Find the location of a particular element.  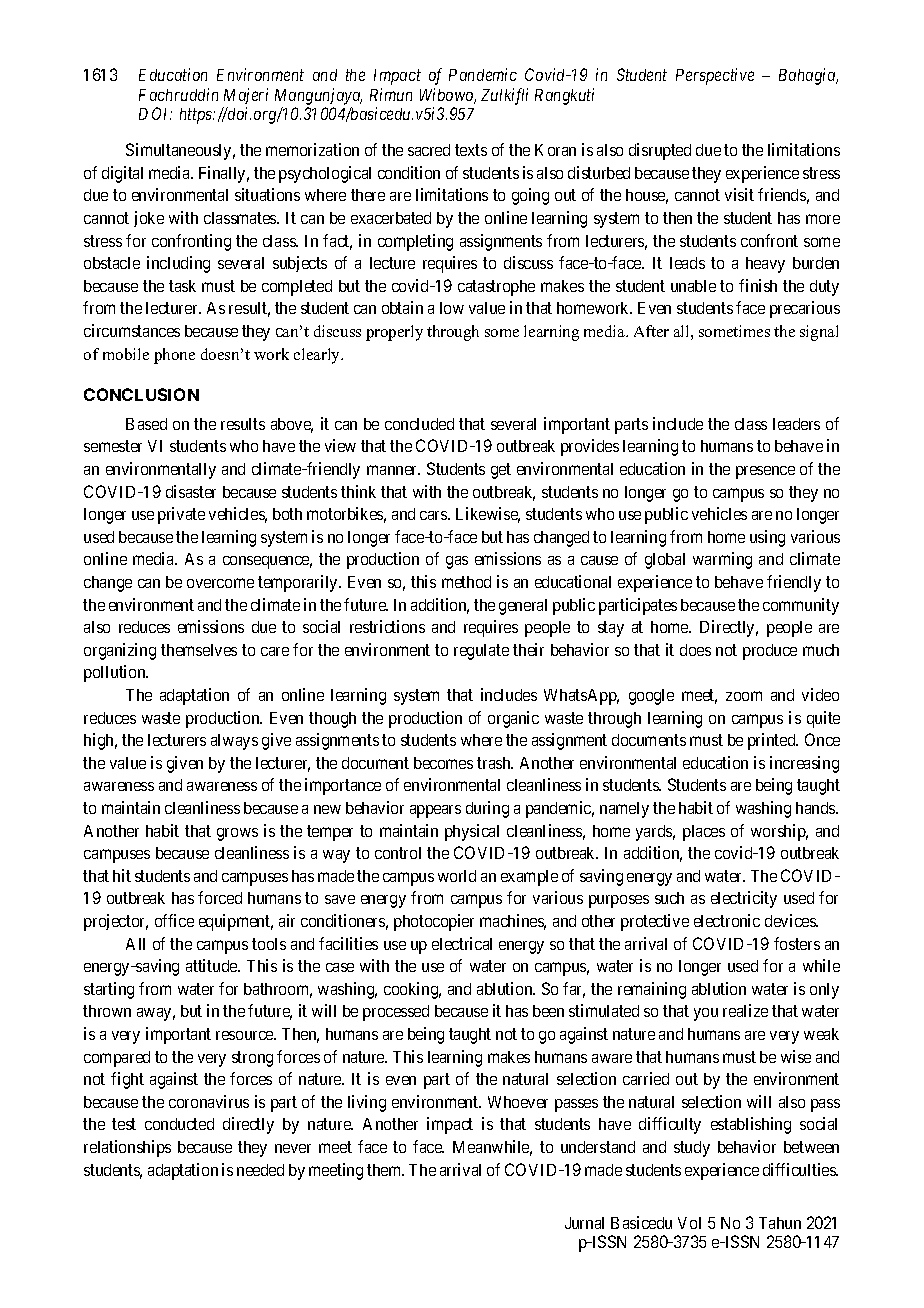

leaders is located at coordinates (796, 424).
